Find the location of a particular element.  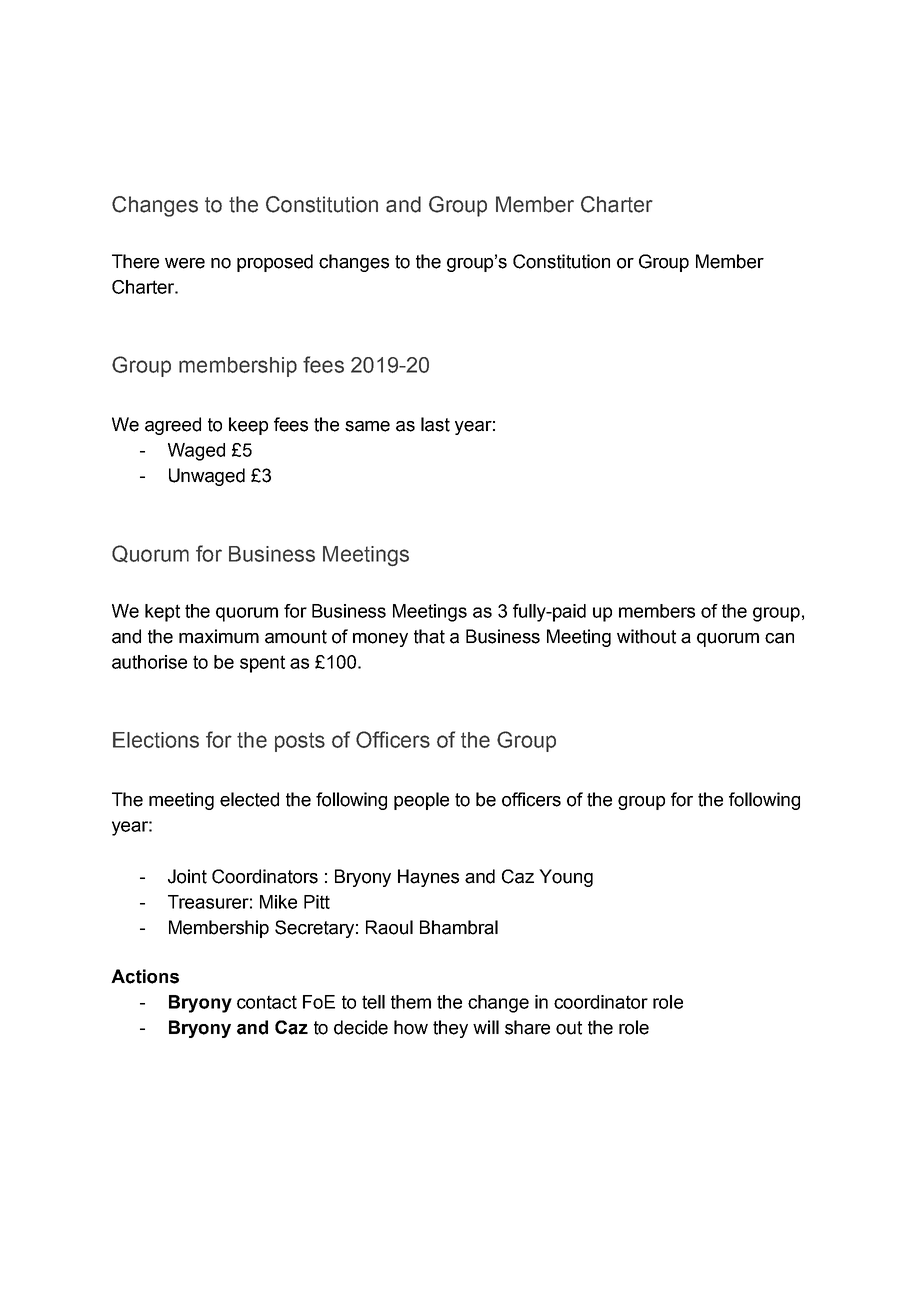

can is located at coordinates (779, 638).
